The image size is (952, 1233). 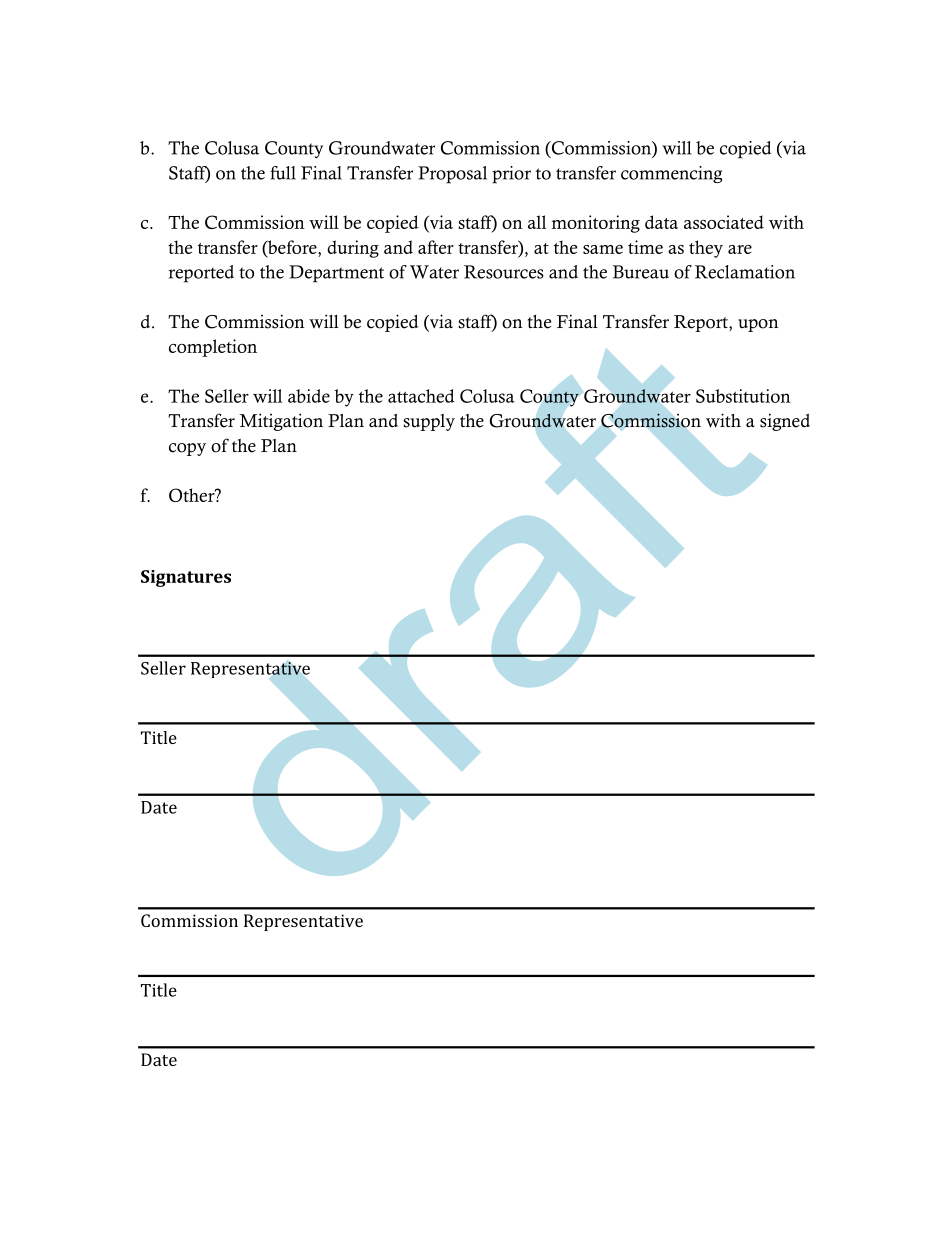 I want to click on Mitigation, so click(x=281, y=422).
